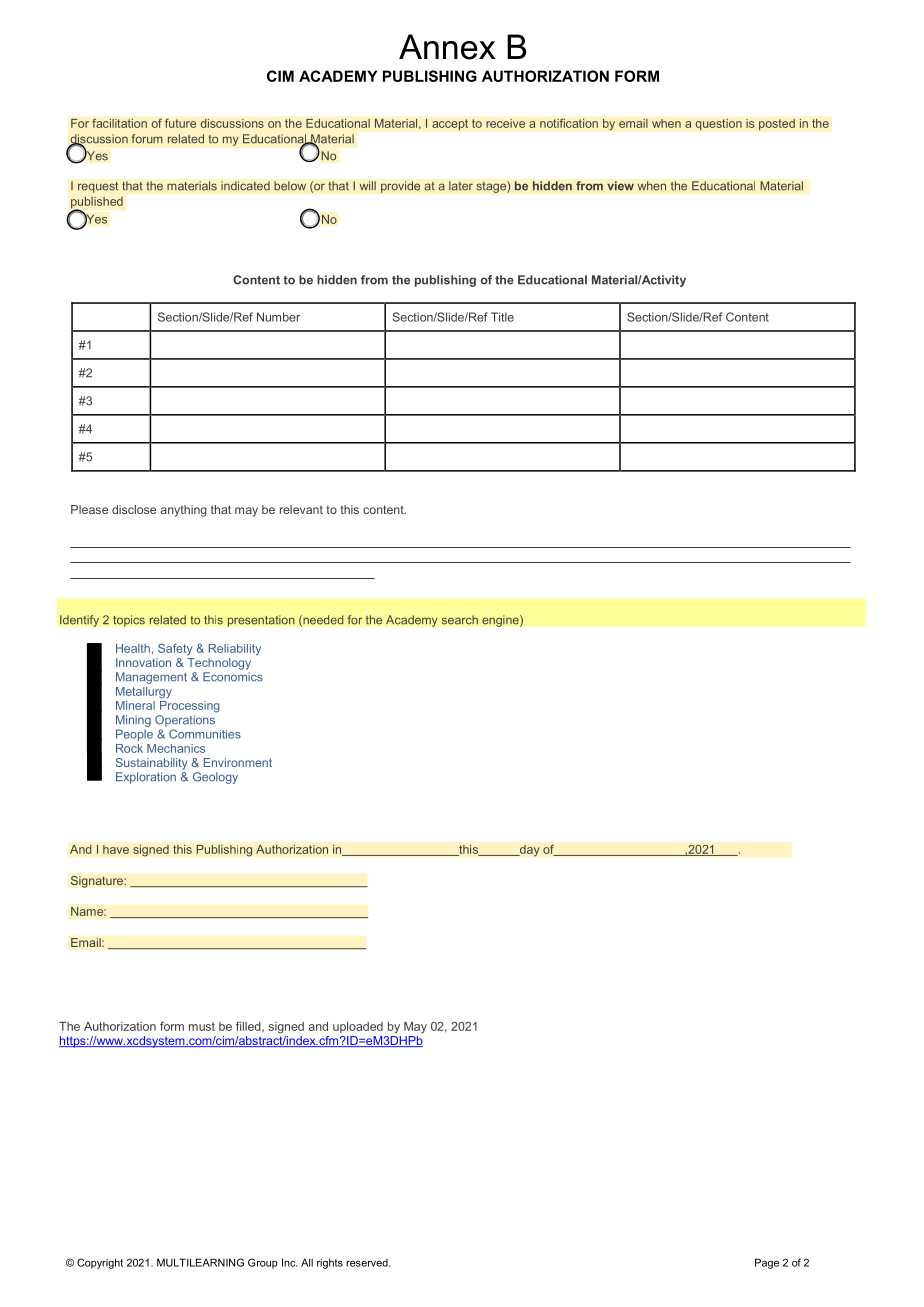  Describe the element at coordinates (180, 123) in the screenshot. I see `future` at that location.
